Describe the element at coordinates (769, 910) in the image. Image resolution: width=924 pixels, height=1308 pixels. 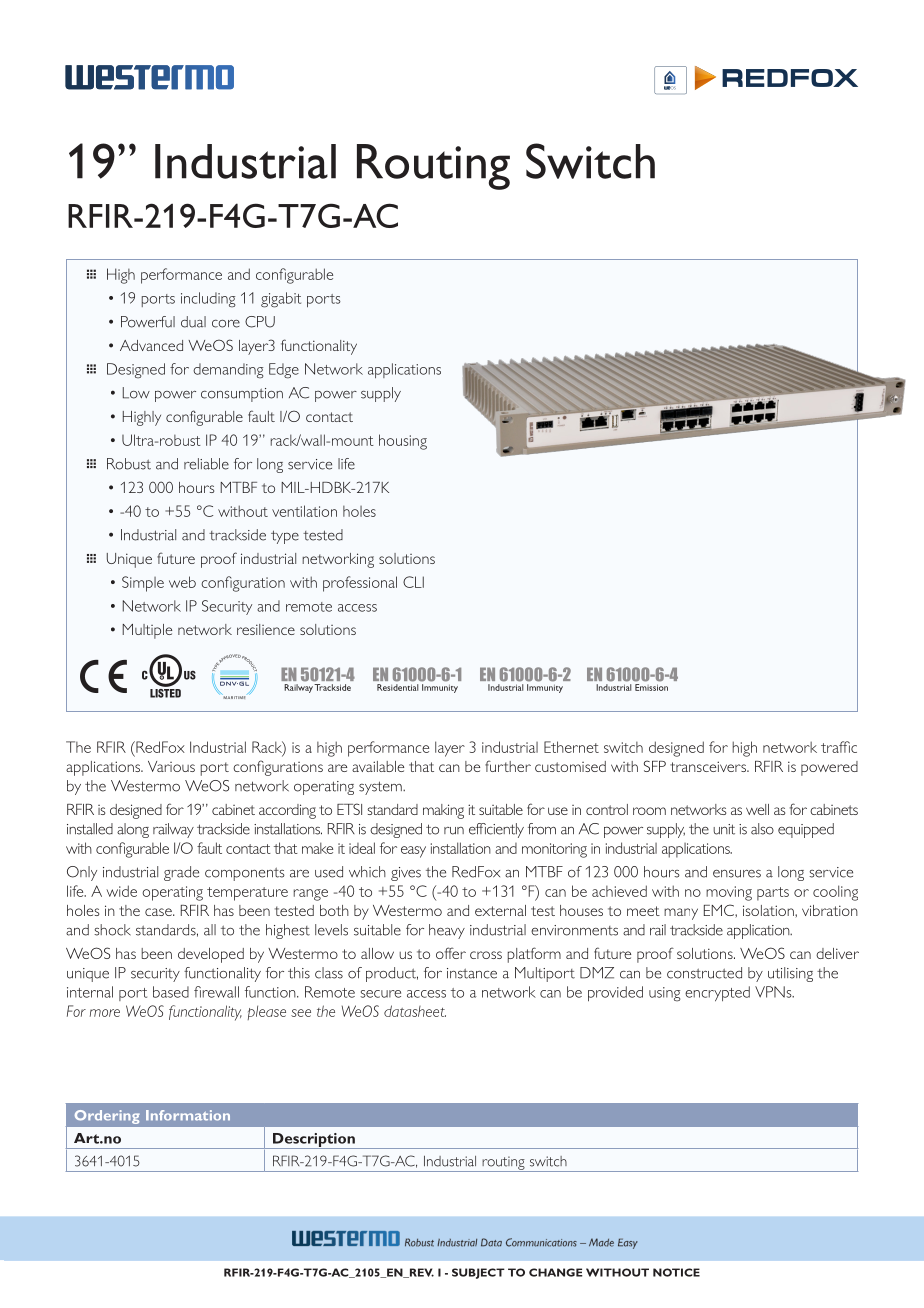
I see `isolation` at that location.
